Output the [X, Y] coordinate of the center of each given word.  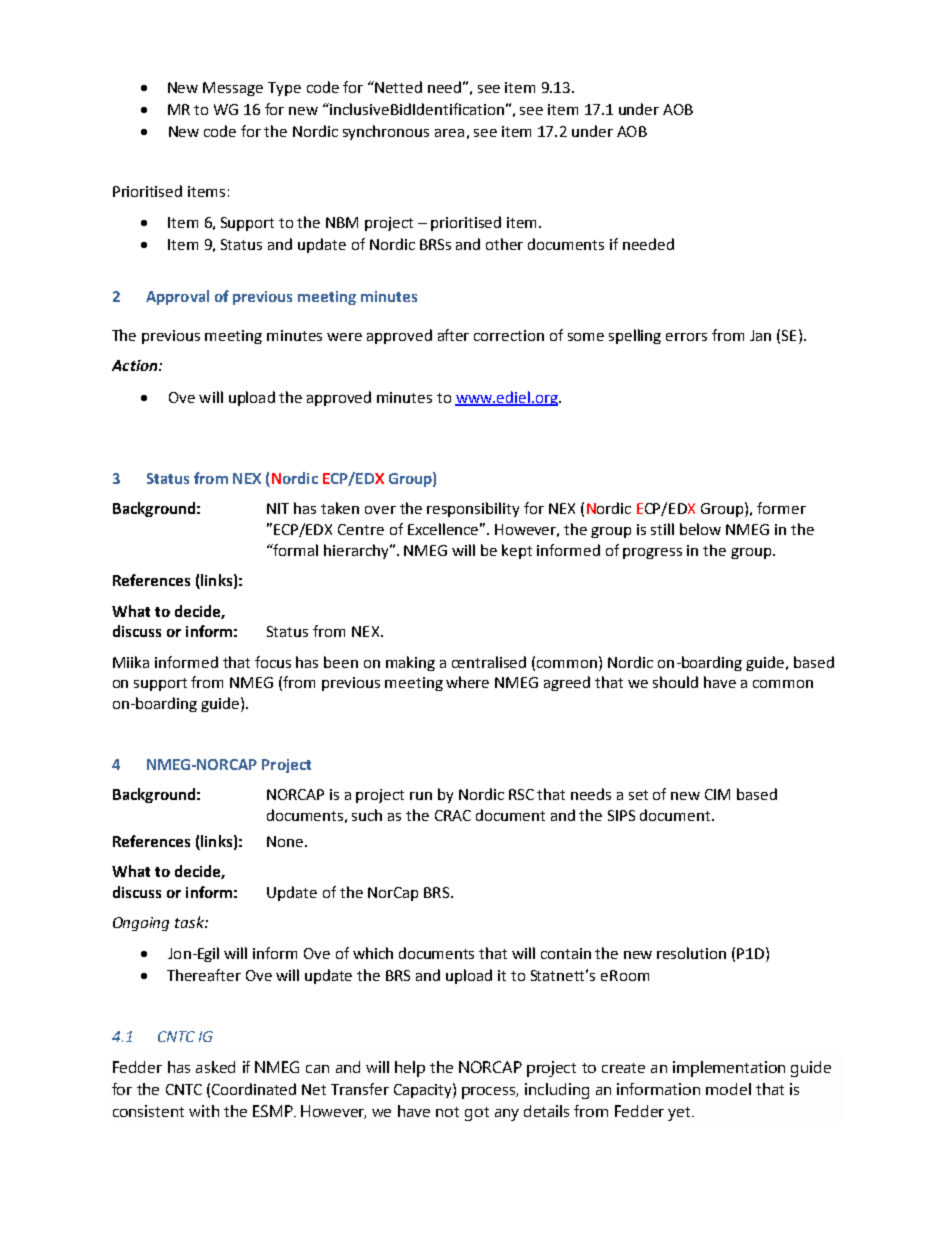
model [728, 1089]
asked [215, 1067]
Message [233, 89]
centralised [489, 662]
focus [273, 662]
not [447, 1112]
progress [652, 553]
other [504, 244]
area [449, 133]
